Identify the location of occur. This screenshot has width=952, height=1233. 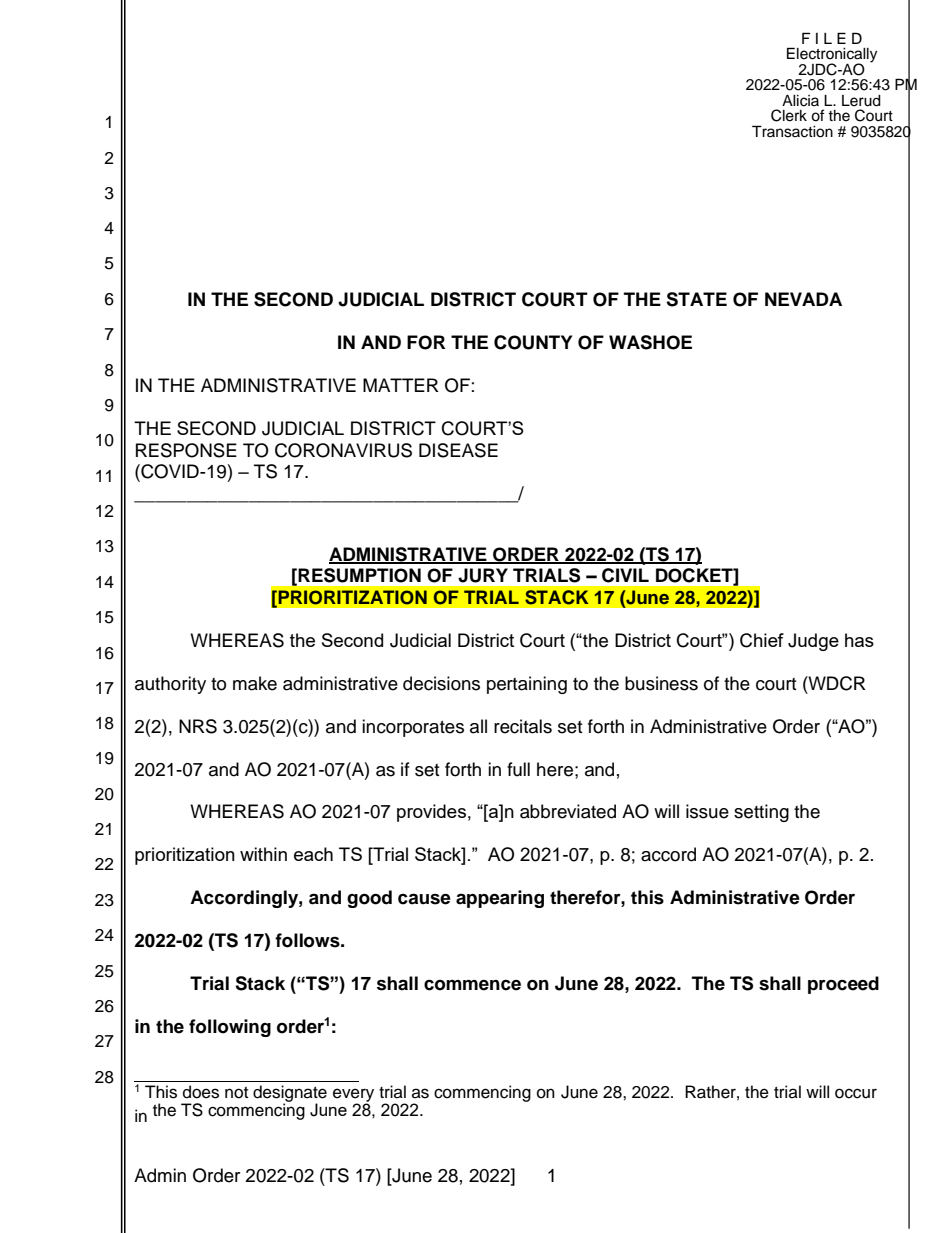
(856, 1093).
